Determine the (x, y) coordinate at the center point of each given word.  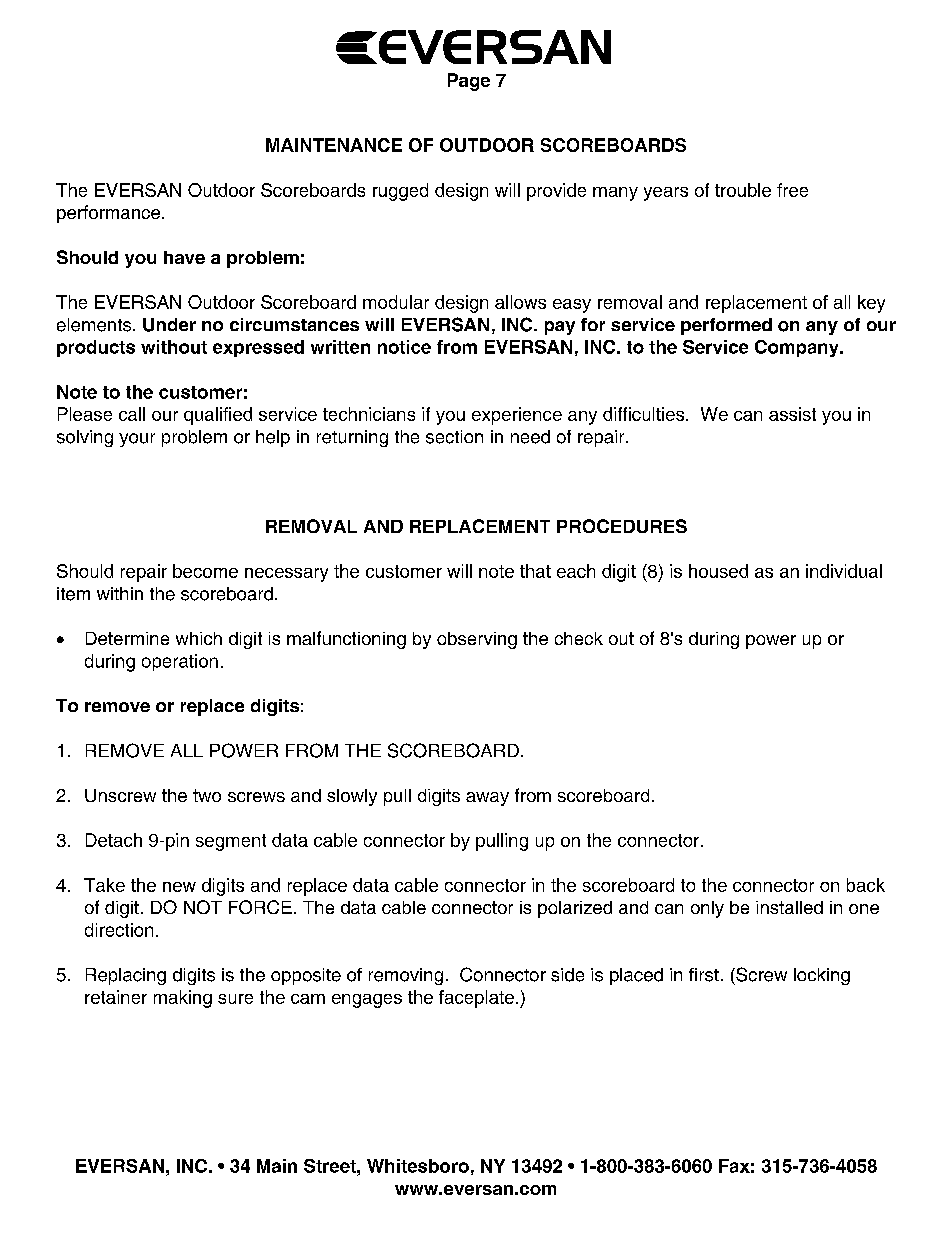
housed (718, 571)
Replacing (126, 976)
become (205, 571)
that (535, 571)
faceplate (476, 999)
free (792, 190)
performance (108, 214)
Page (469, 82)
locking (822, 976)
